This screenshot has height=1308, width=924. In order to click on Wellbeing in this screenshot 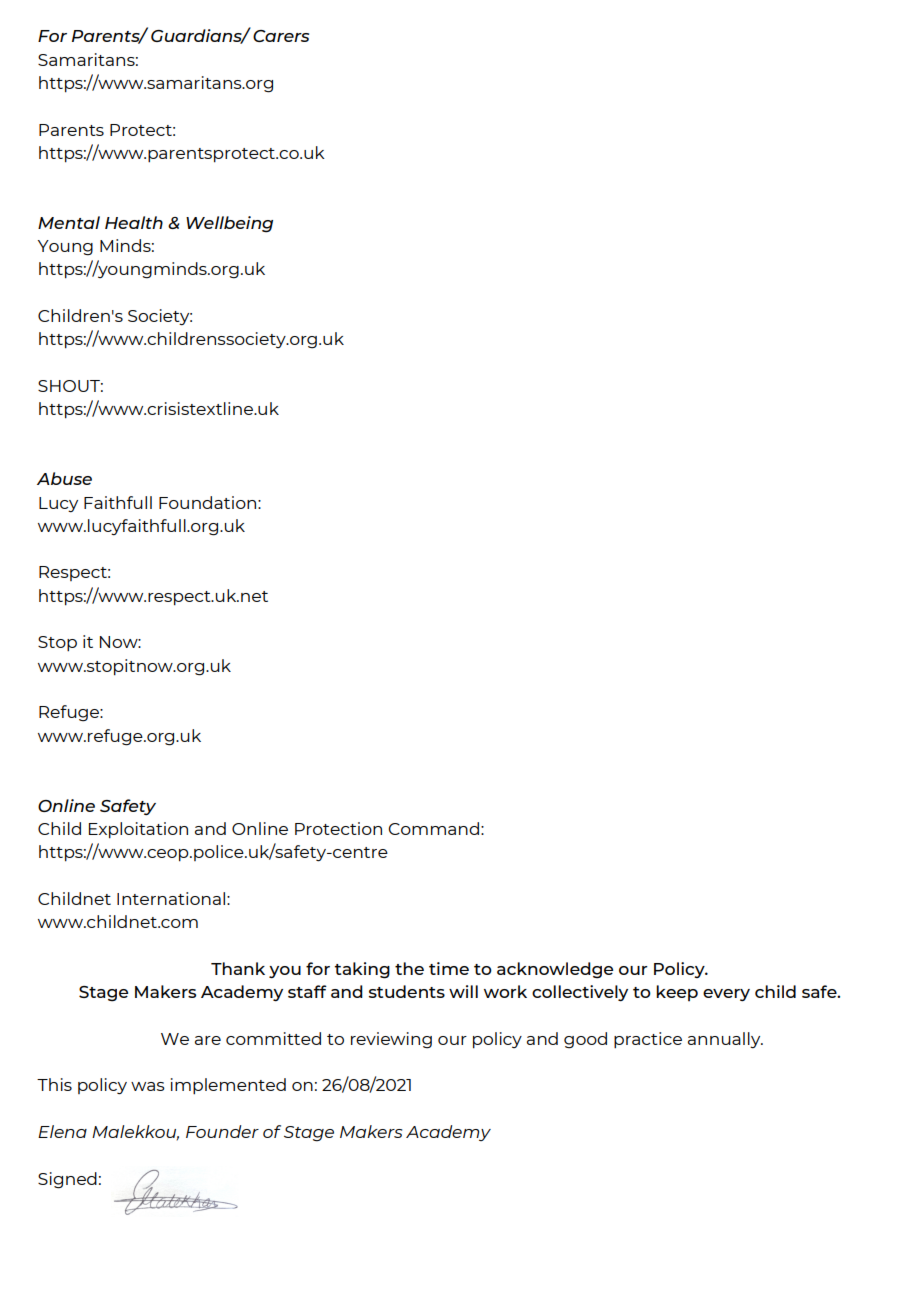, I will do `click(229, 224)`.
